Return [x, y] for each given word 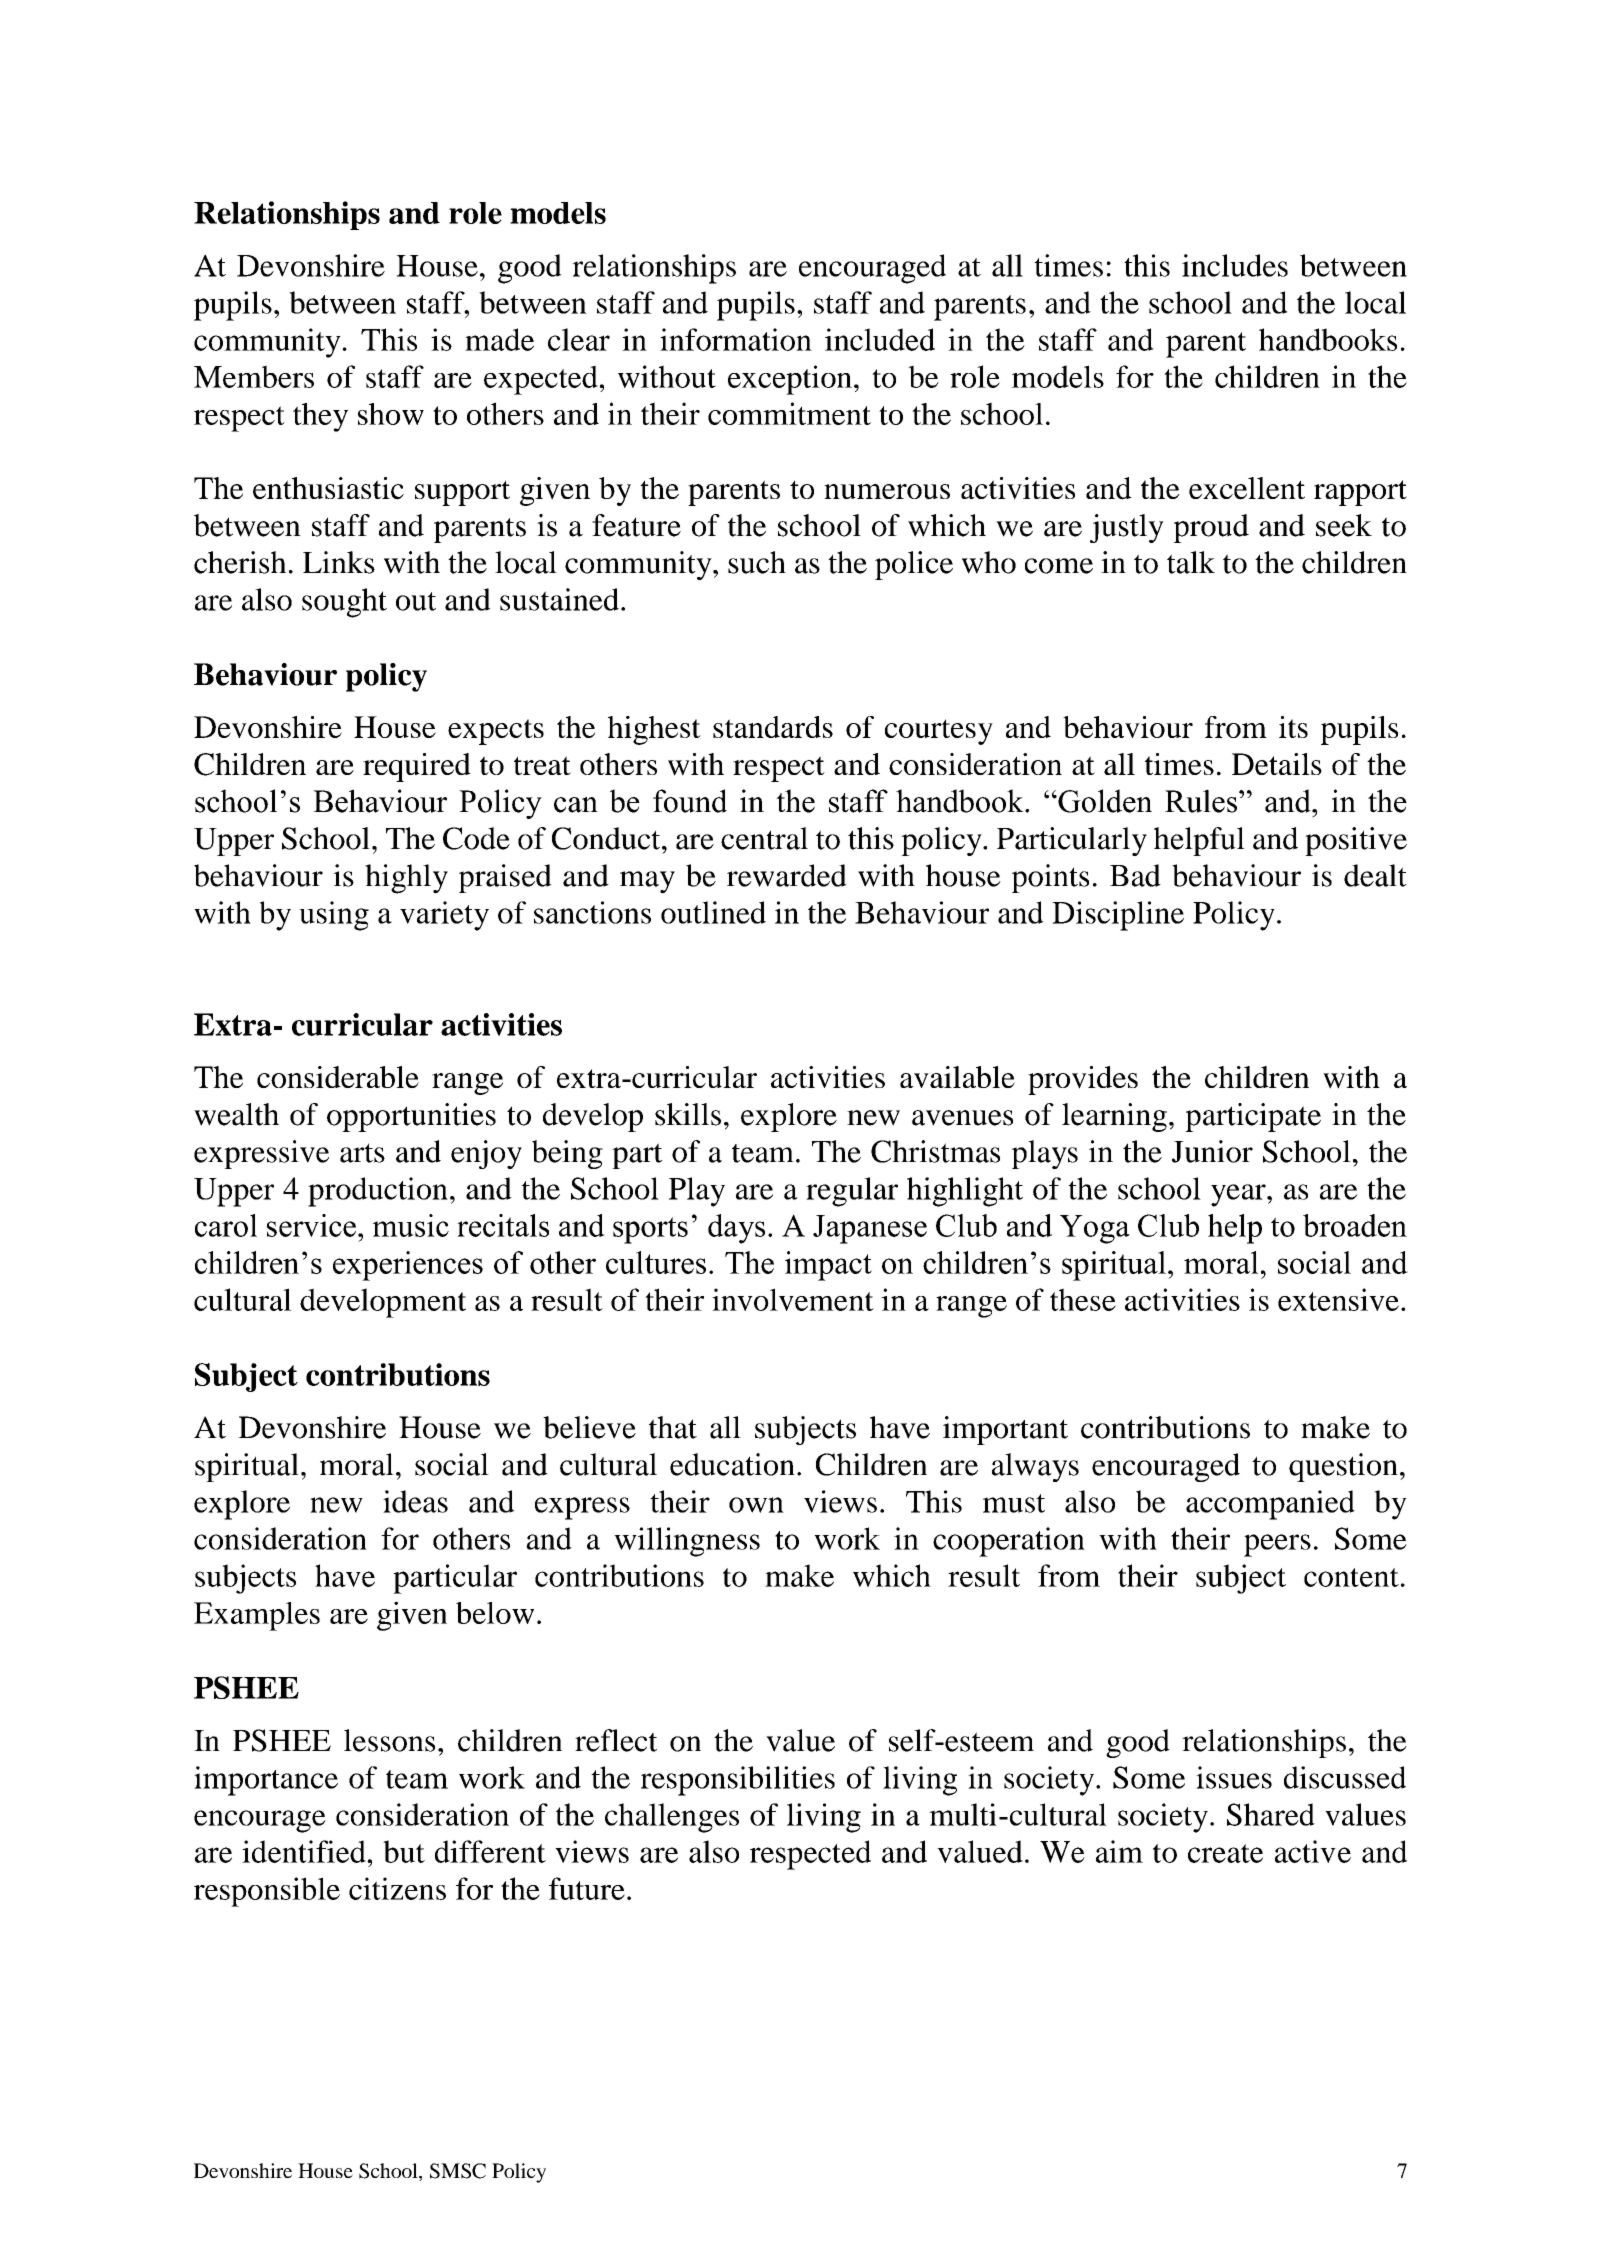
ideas [415, 1501]
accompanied [1270, 1505]
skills [688, 1114]
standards [773, 727]
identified [305, 1851]
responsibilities [738, 1781]
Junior [1212, 1151]
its [1293, 727]
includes [1235, 265]
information [736, 339]
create [1225, 1853]
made [499, 339]
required [417, 767]
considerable [338, 1077]
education [732, 1464]
